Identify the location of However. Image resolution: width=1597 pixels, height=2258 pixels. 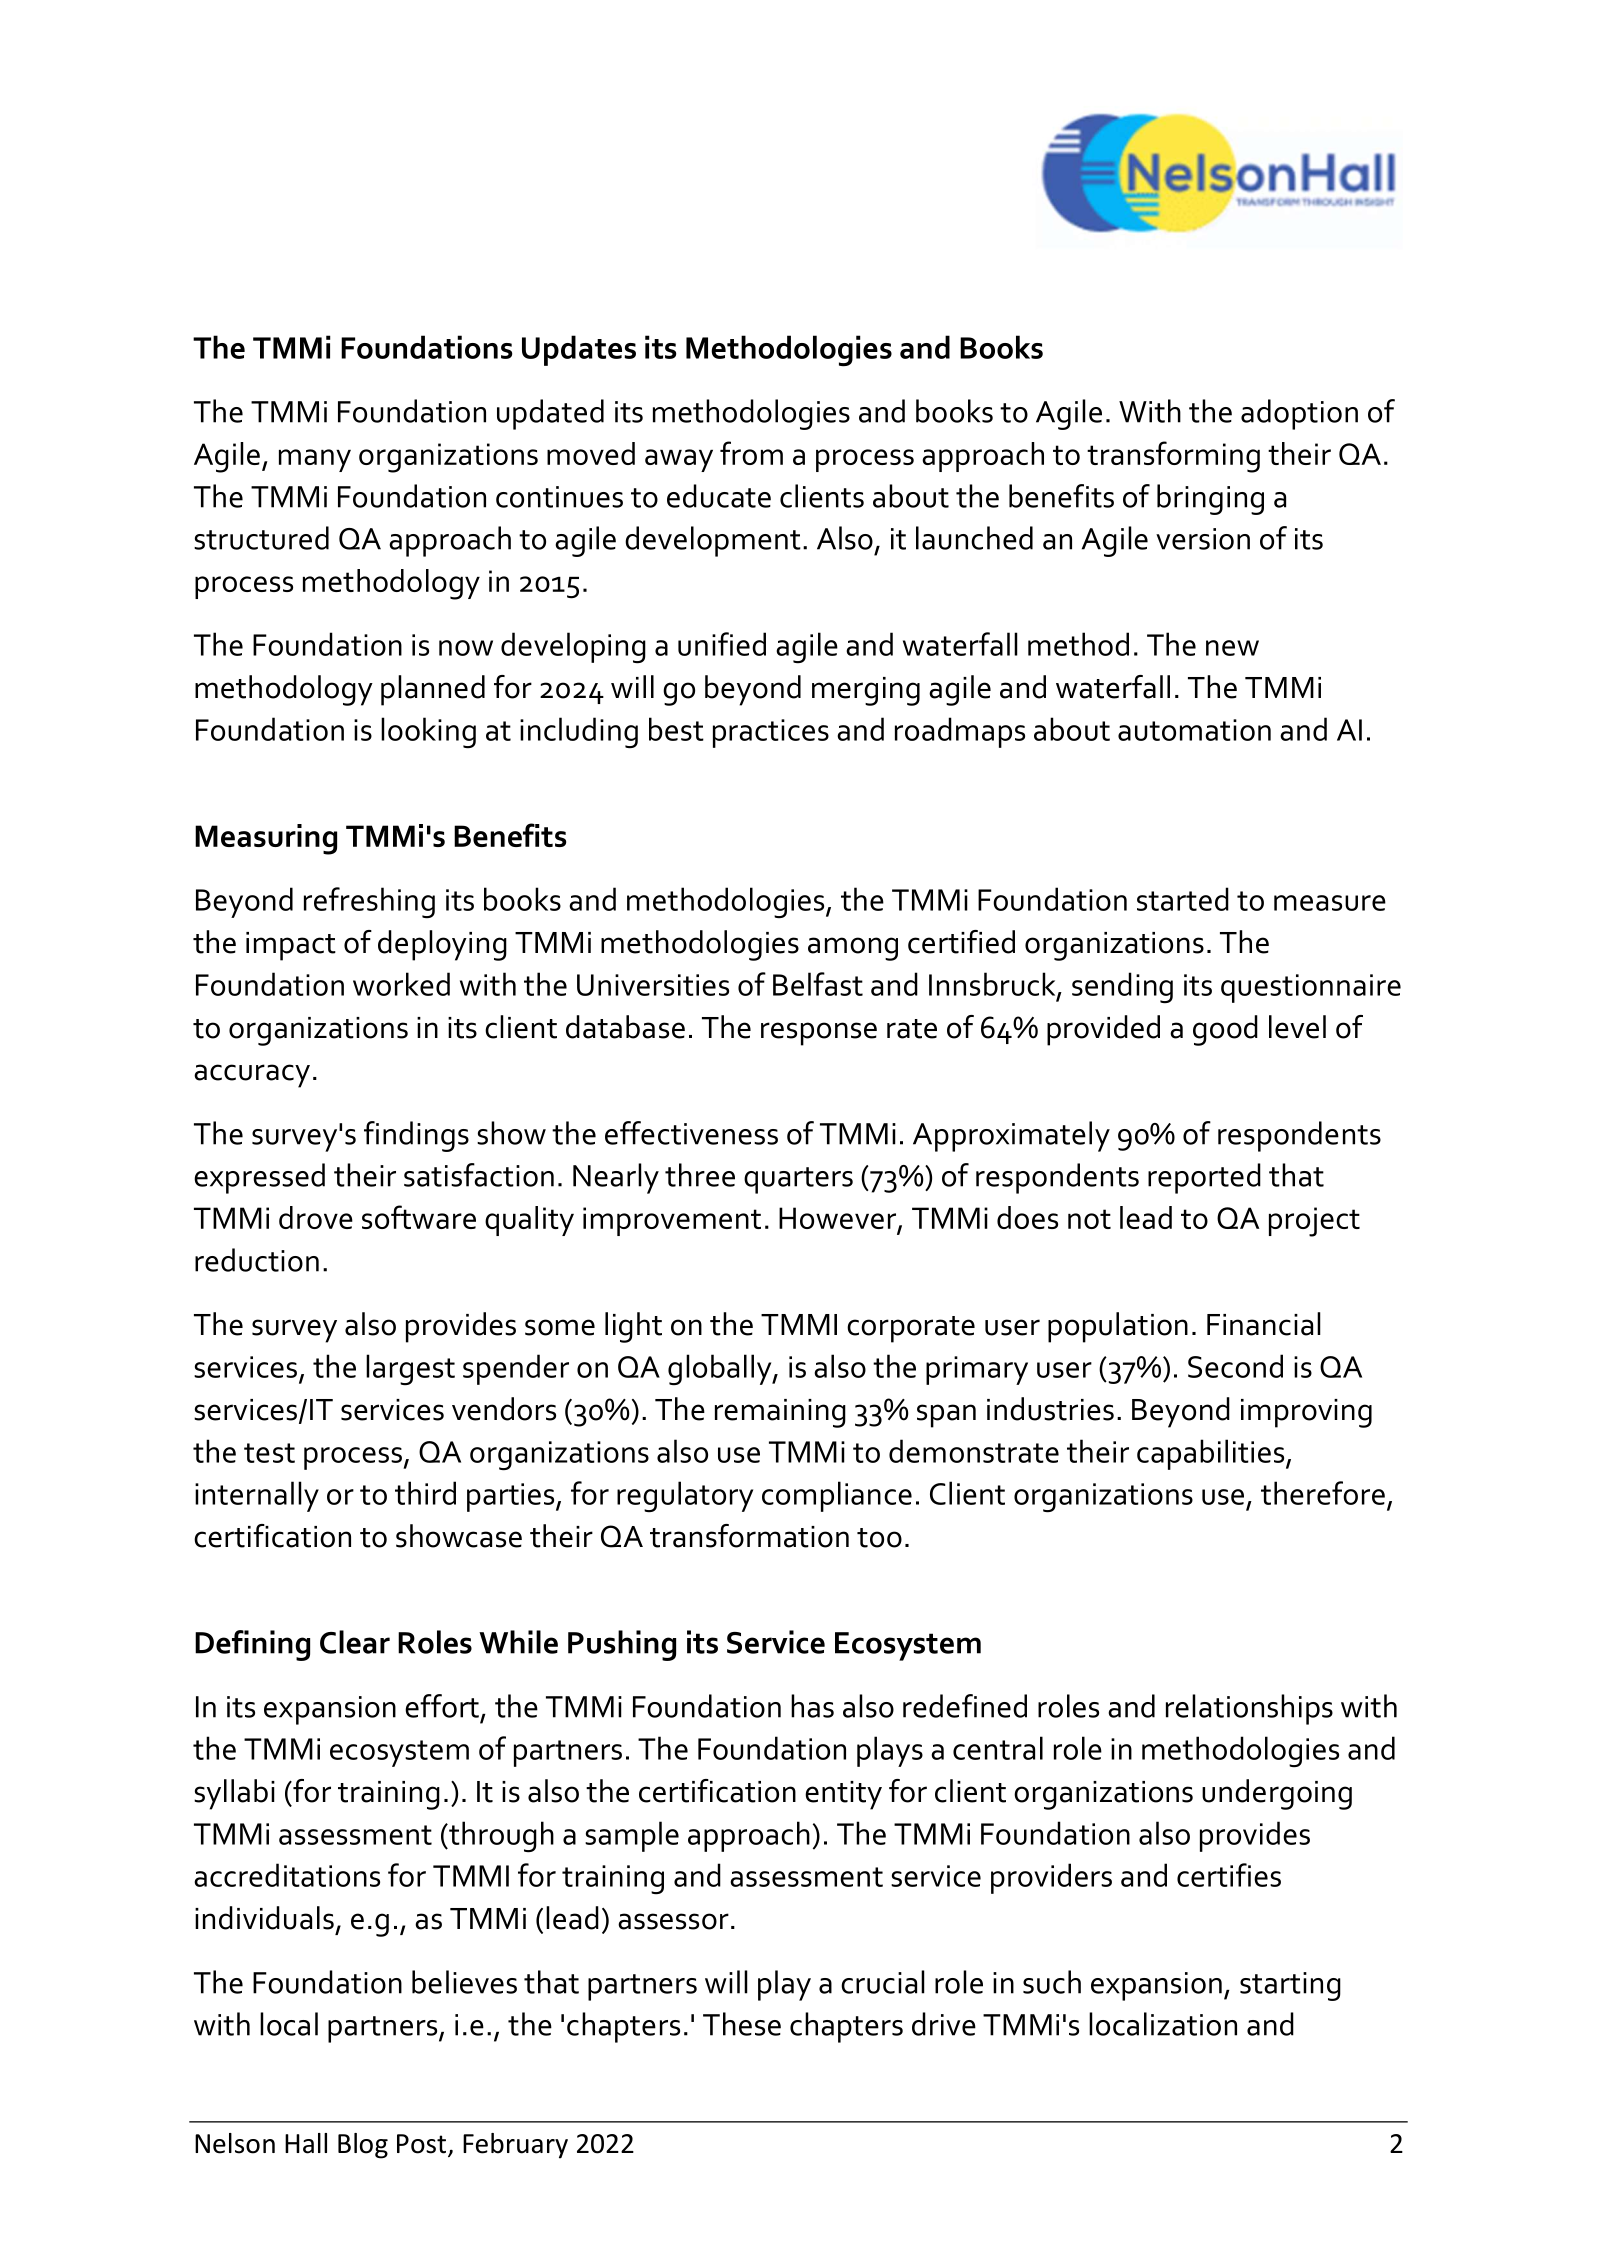
(839, 1219).
